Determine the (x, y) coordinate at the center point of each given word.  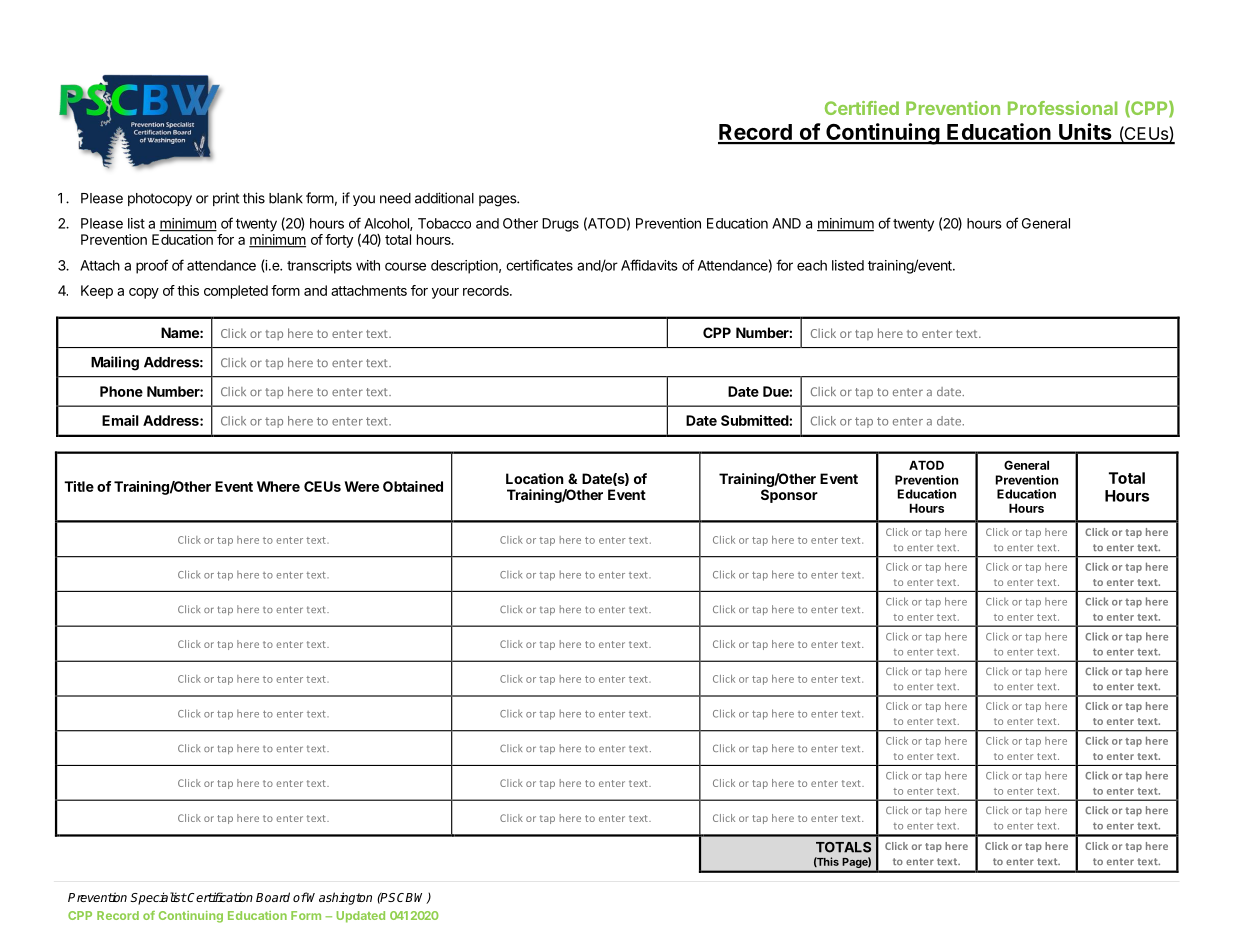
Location (535, 478)
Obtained (413, 486)
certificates (539, 265)
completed (236, 292)
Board (273, 897)
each (812, 265)
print (226, 199)
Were (362, 486)
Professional (1062, 108)
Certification (219, 897)
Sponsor (789, 496)
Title (79, 486)
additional (444, 198)
